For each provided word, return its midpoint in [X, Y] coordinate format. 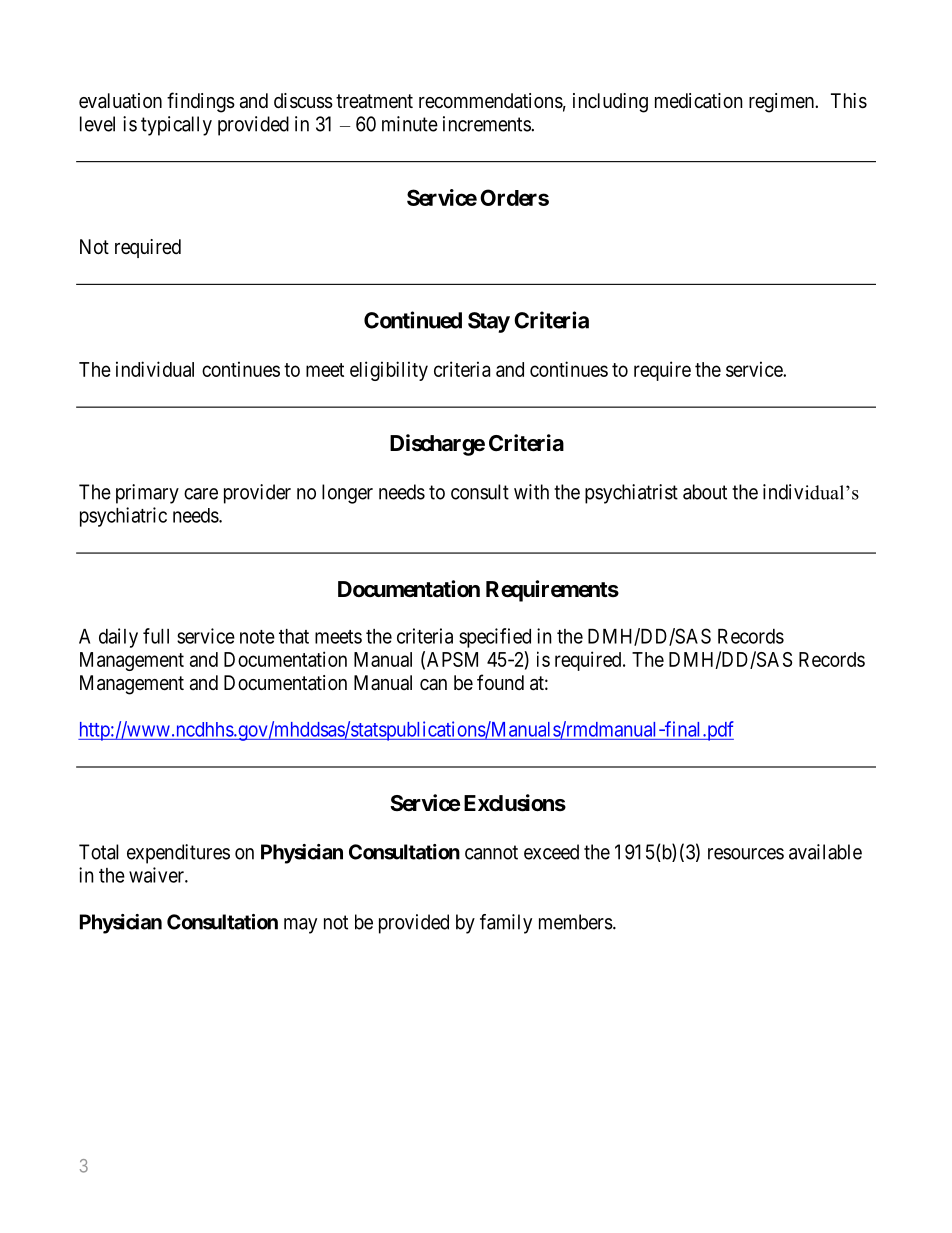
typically [176, 126]
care [201, 494]
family [506, 924]
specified [495, 638]
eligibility [389, 371]
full [156, 636]
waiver [157, 875]
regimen [782, 103]
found [500, 682]
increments [487, 124]
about [705, 492]
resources [746, 854]
